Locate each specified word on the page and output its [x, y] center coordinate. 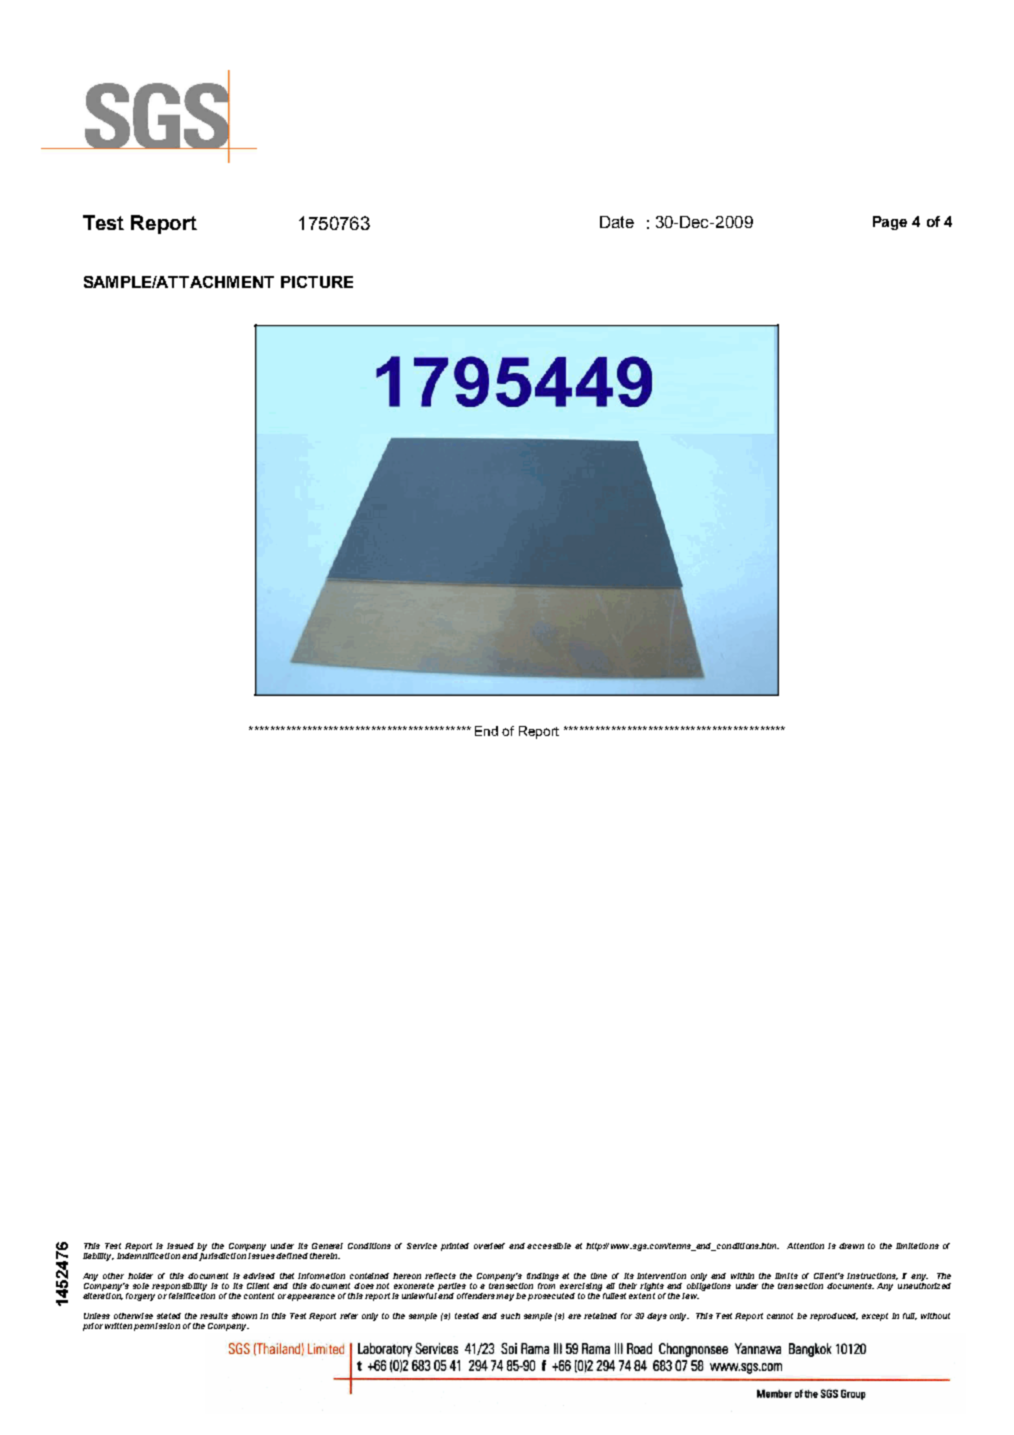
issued [180, 1246]
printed [455, 1247]
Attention [805, 1246]
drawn [851, 1246]
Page [890, 223]
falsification [192, 1294]
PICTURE [317, 282]
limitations [917, 1246]
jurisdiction [222, 1257]
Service [422, 1246]
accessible [549, 1246]
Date [617, 222]
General [327, 1246]
